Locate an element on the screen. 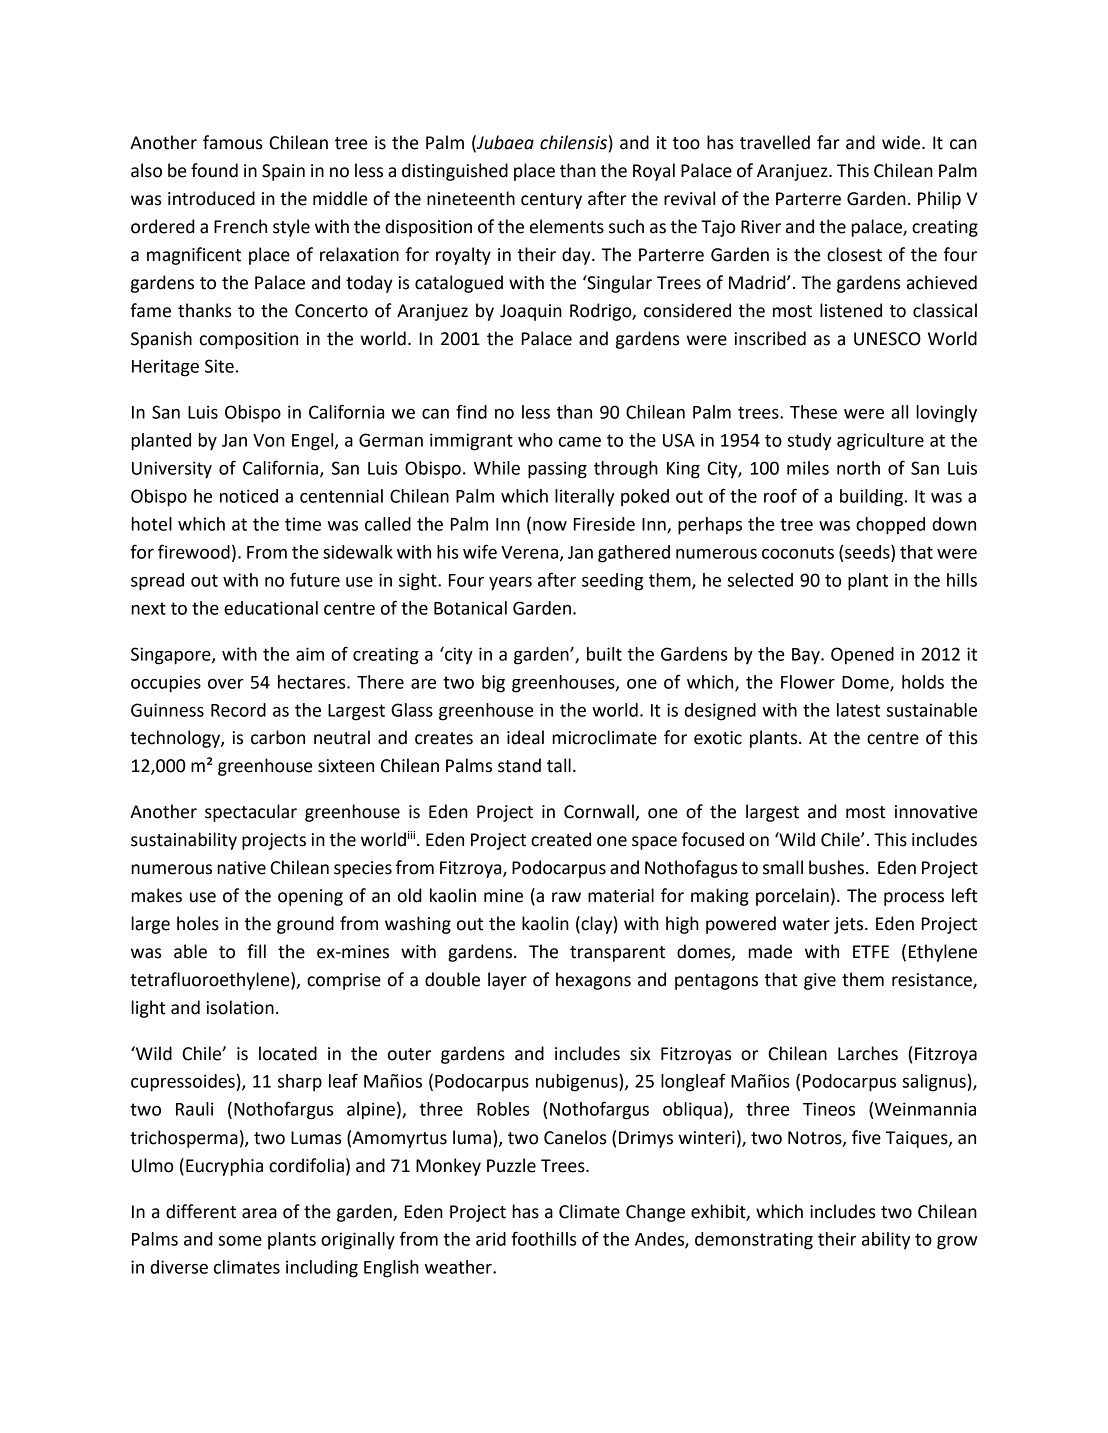 The image size is (1108, 1433). some is located at coordinates (240, 1241).
